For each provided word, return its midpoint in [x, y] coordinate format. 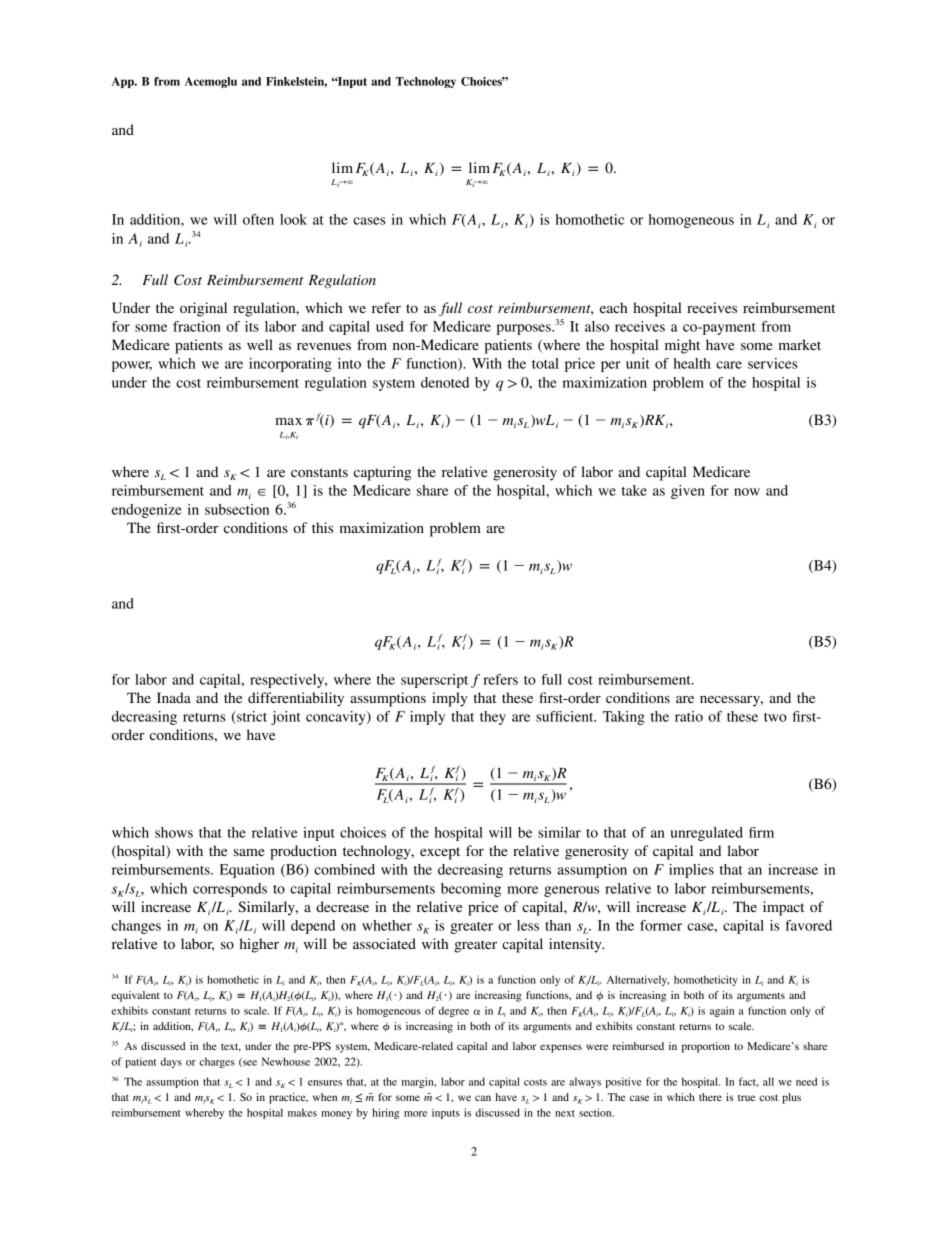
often [258, 219]
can [483, 1098]
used [390, 326]
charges [217, 1062]
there [710, 1097]
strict [251, 717]
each [613, 307]
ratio [689, 716]
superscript [434, 681]
